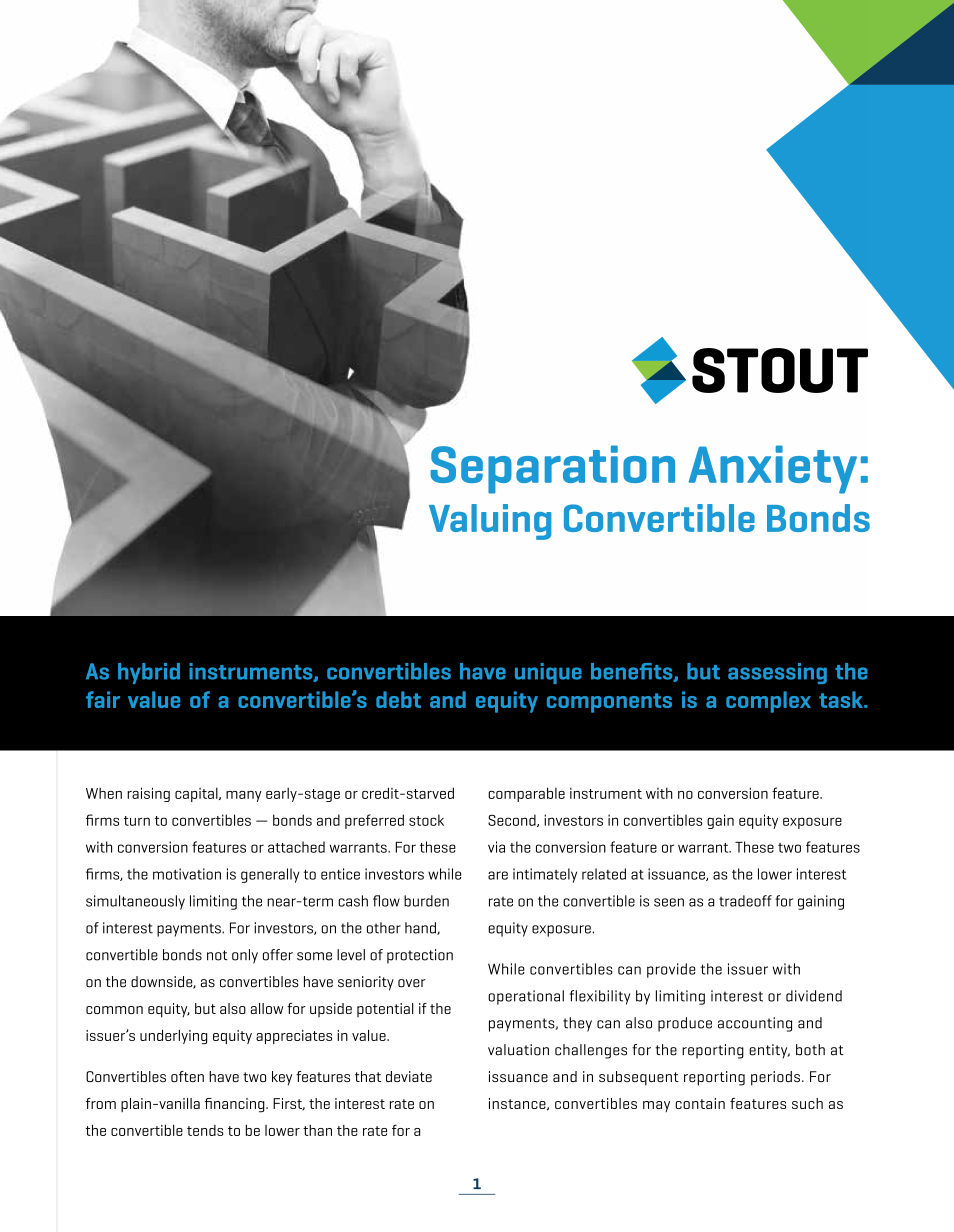 This screenshot has height=1232, width=954. What do you see at coordinates (205, 1130) in the screenshot?
I see `tends` at bounding box center [205, 1130].
